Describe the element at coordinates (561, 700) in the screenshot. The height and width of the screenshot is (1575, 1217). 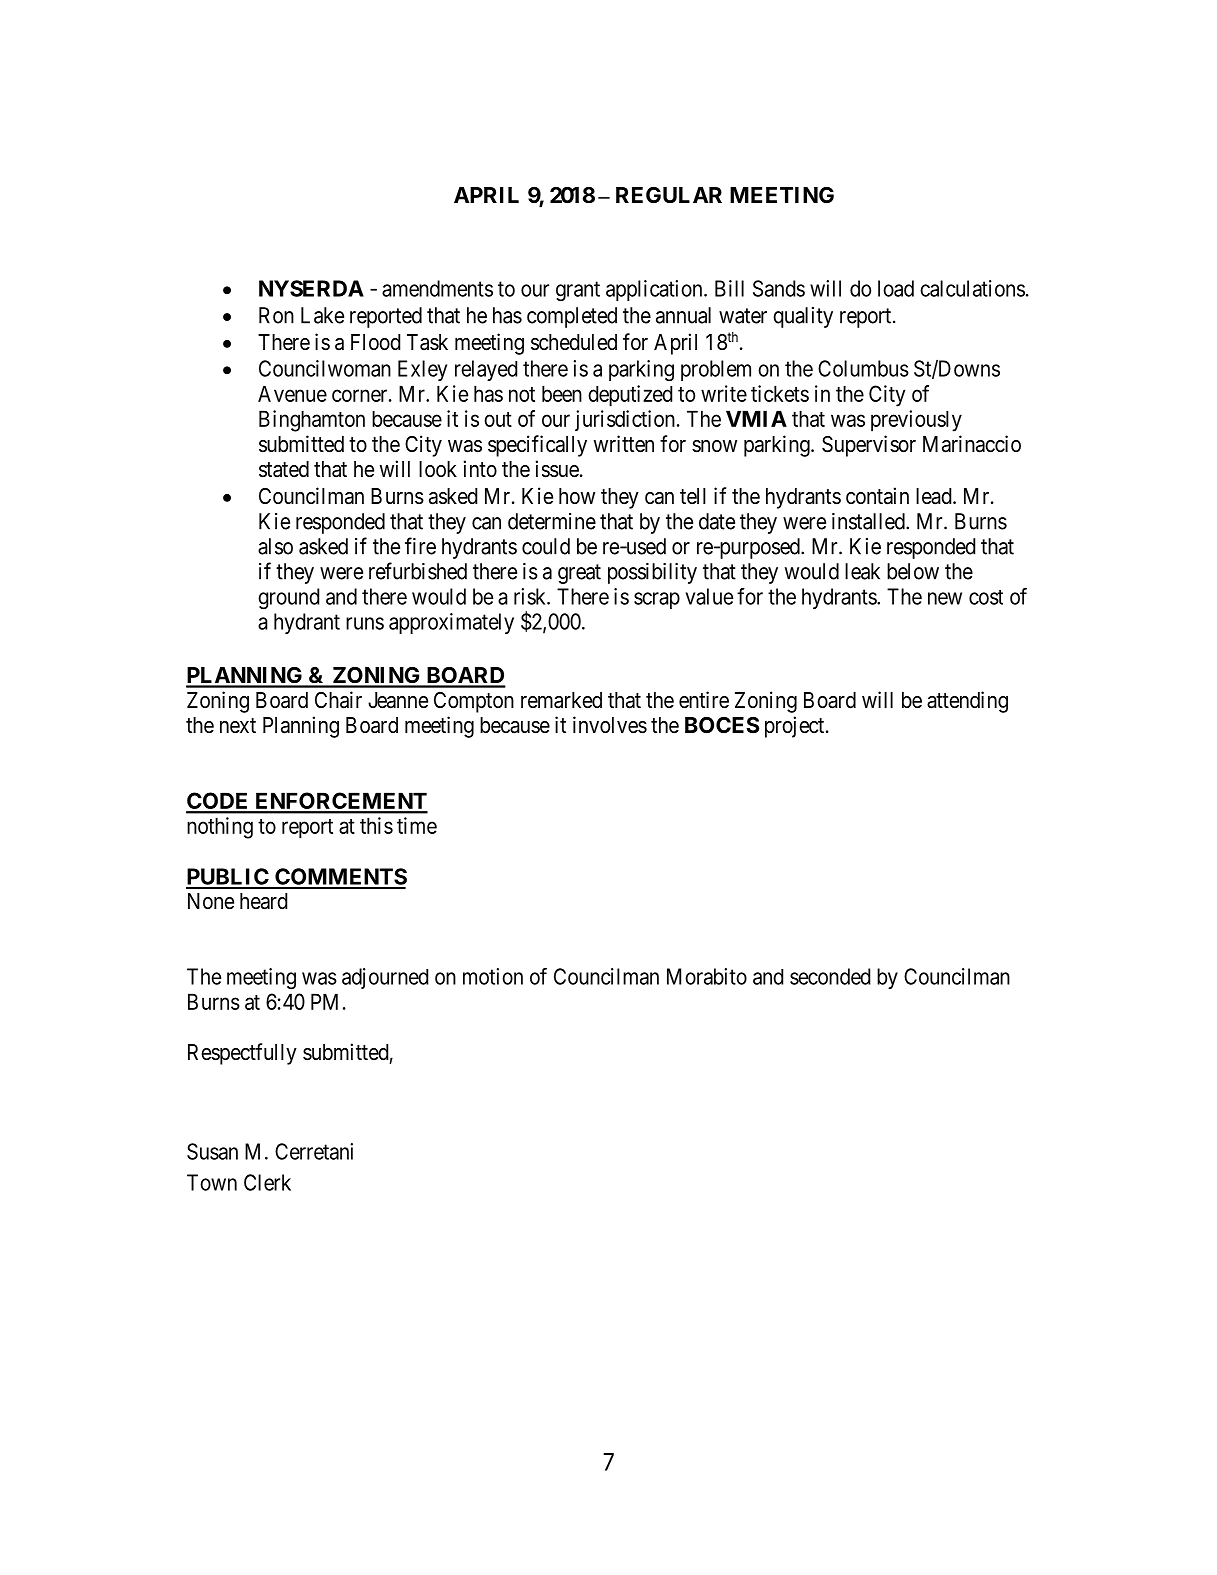
I see `remarked` at that location.
